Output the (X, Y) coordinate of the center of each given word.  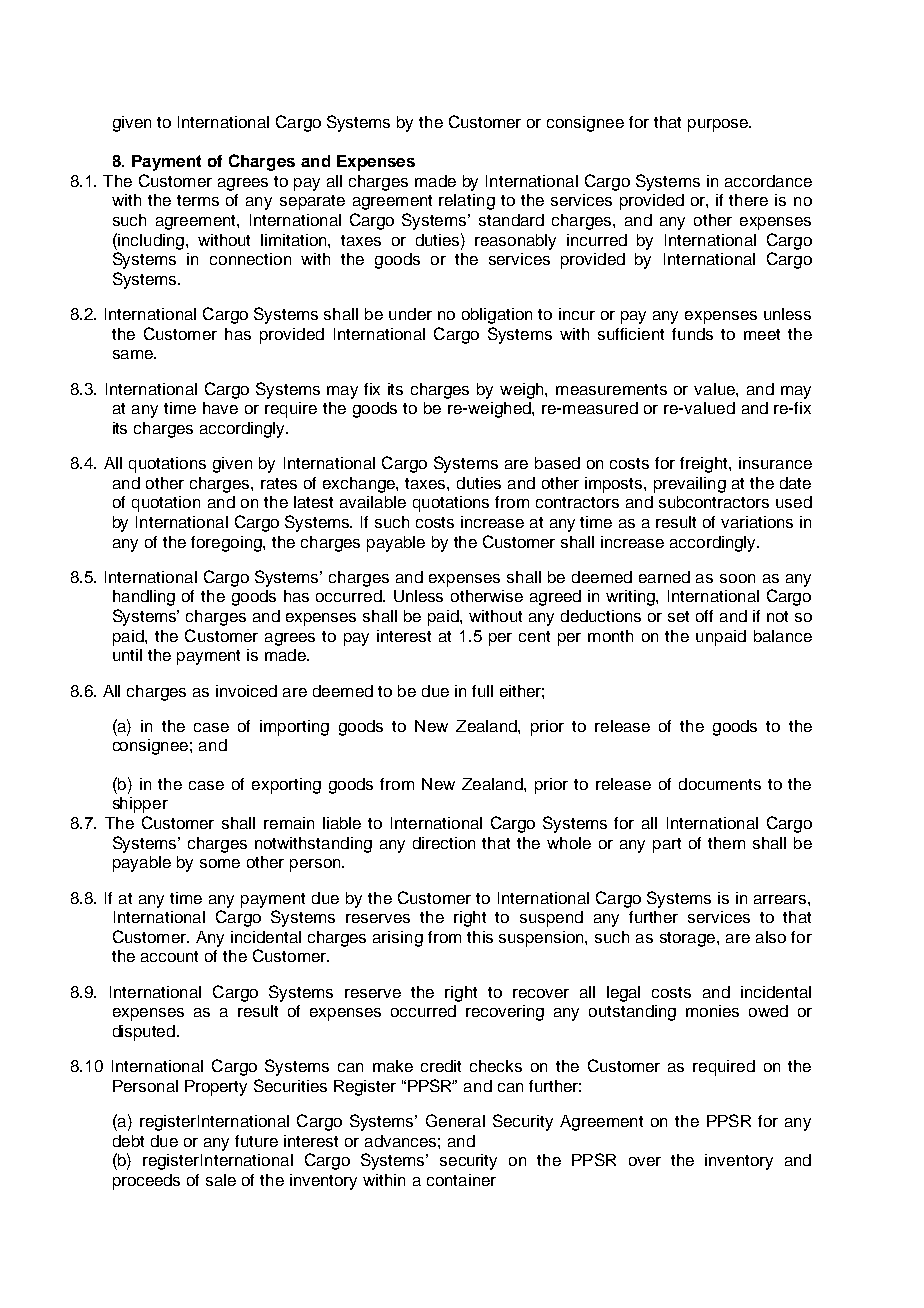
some (220, 863)
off (704, 616)
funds (692, 334)
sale (221, 1180)
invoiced (246, 691)
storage (689, 939)
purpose (719, 125)
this (480, 937)
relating (467, 202)
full (482, 691)
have (220, 408)
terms (198, 200)
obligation (497, 316)
